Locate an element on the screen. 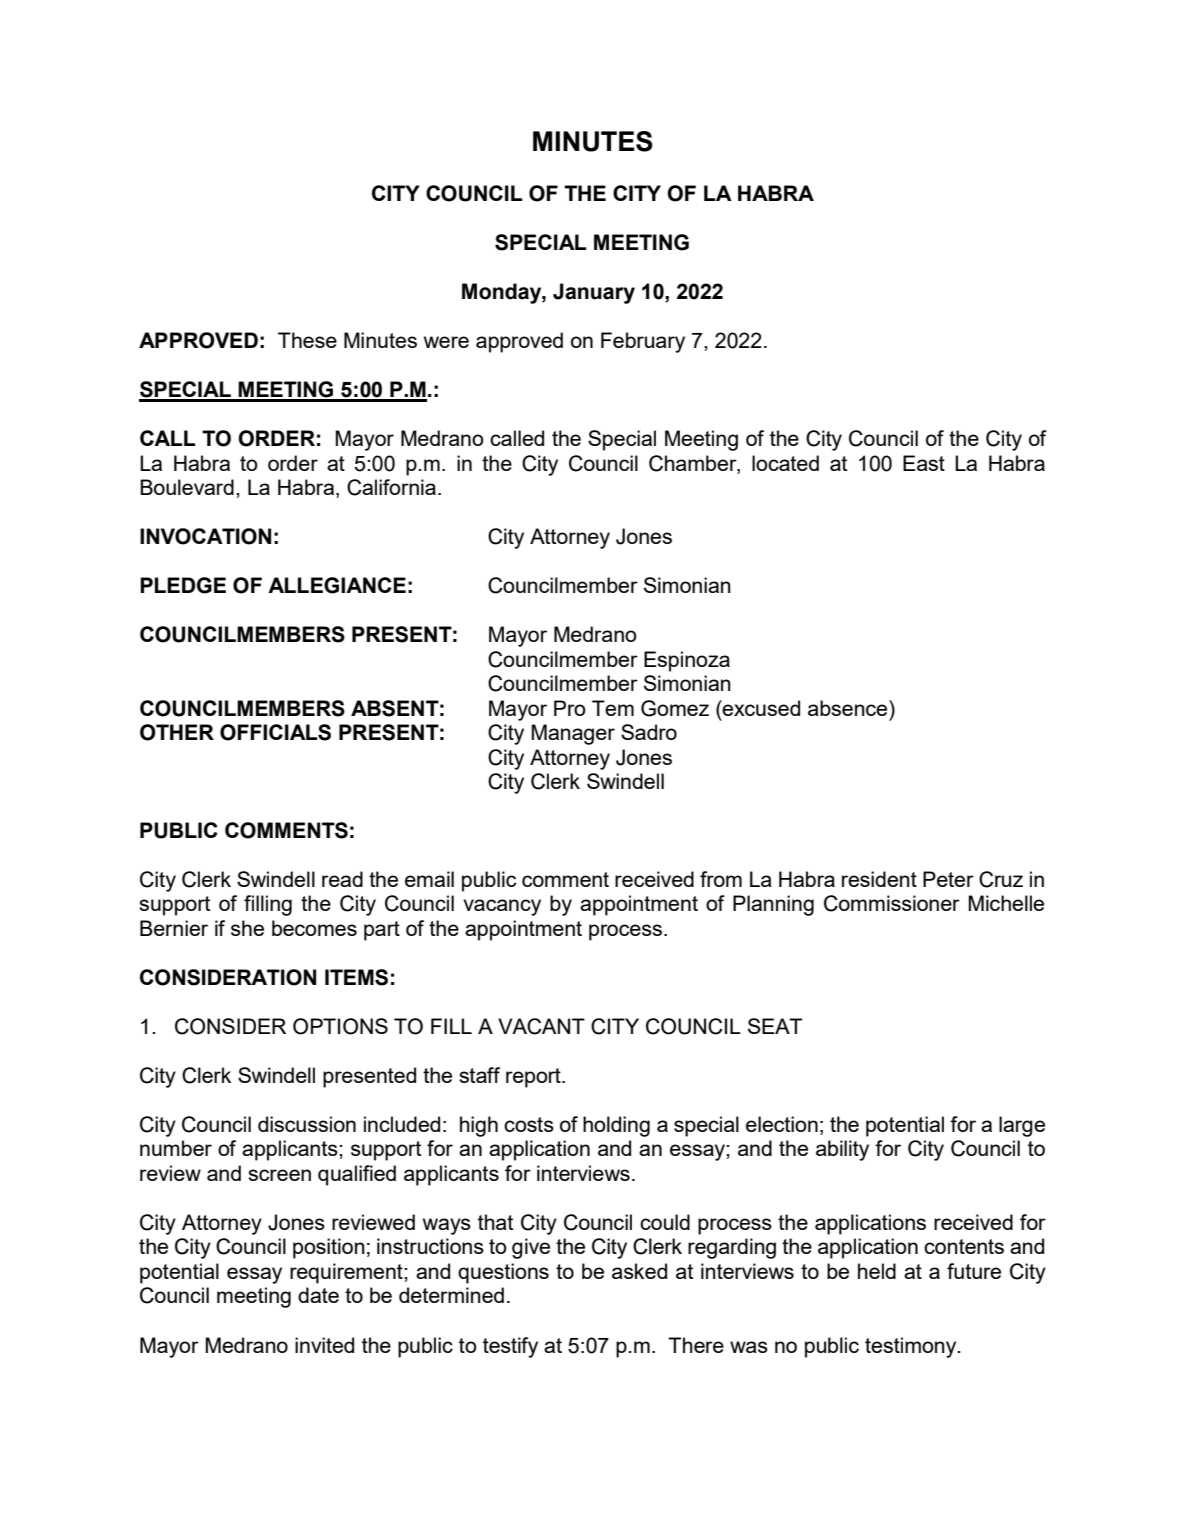  she is located at coordinates (247, 928).
